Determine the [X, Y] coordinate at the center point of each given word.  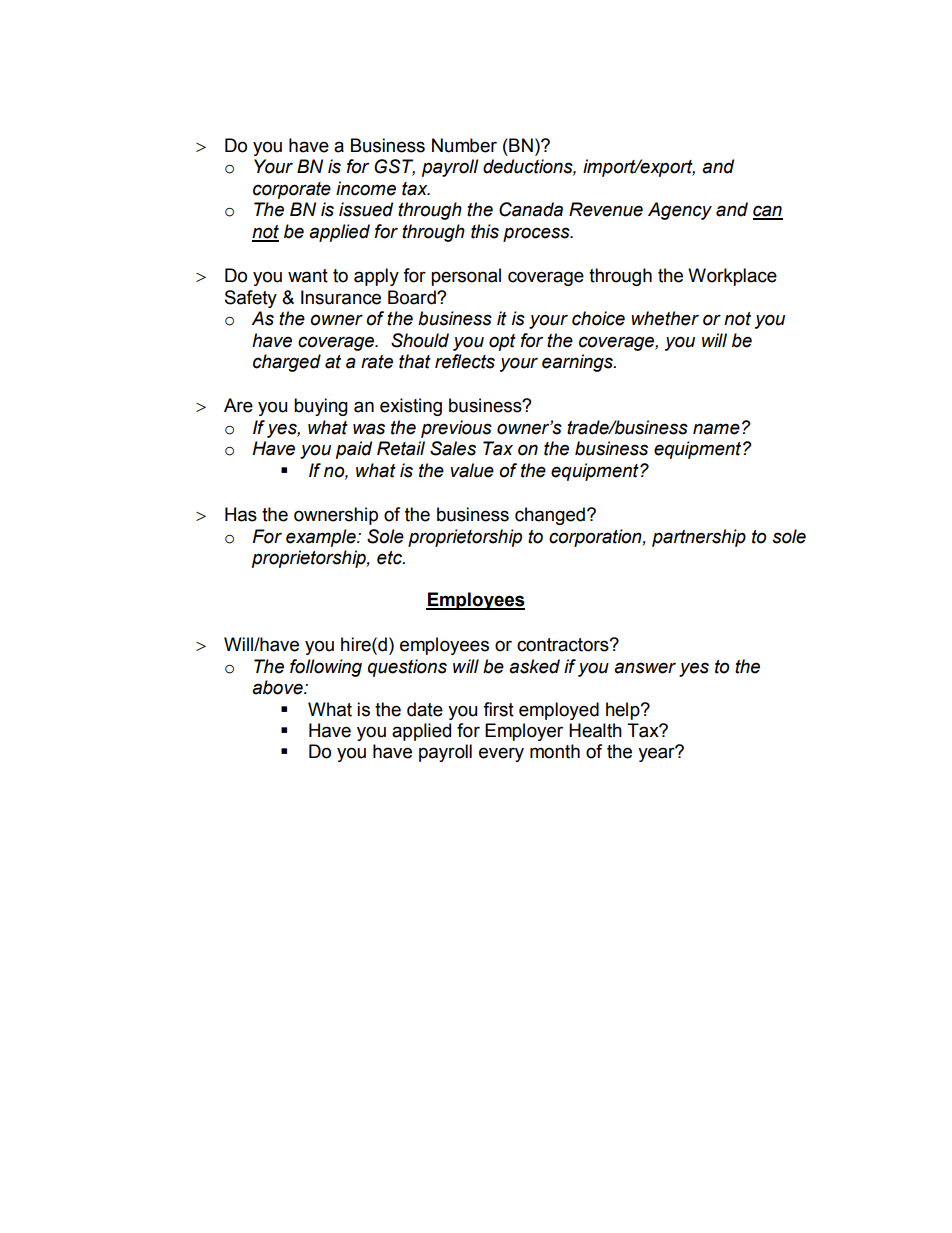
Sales [453, 448]
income [366, 188]
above [278, 687]
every [501, 754]
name [716, 429]
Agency [680, 211]
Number [464, 145]
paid [354, 450]
